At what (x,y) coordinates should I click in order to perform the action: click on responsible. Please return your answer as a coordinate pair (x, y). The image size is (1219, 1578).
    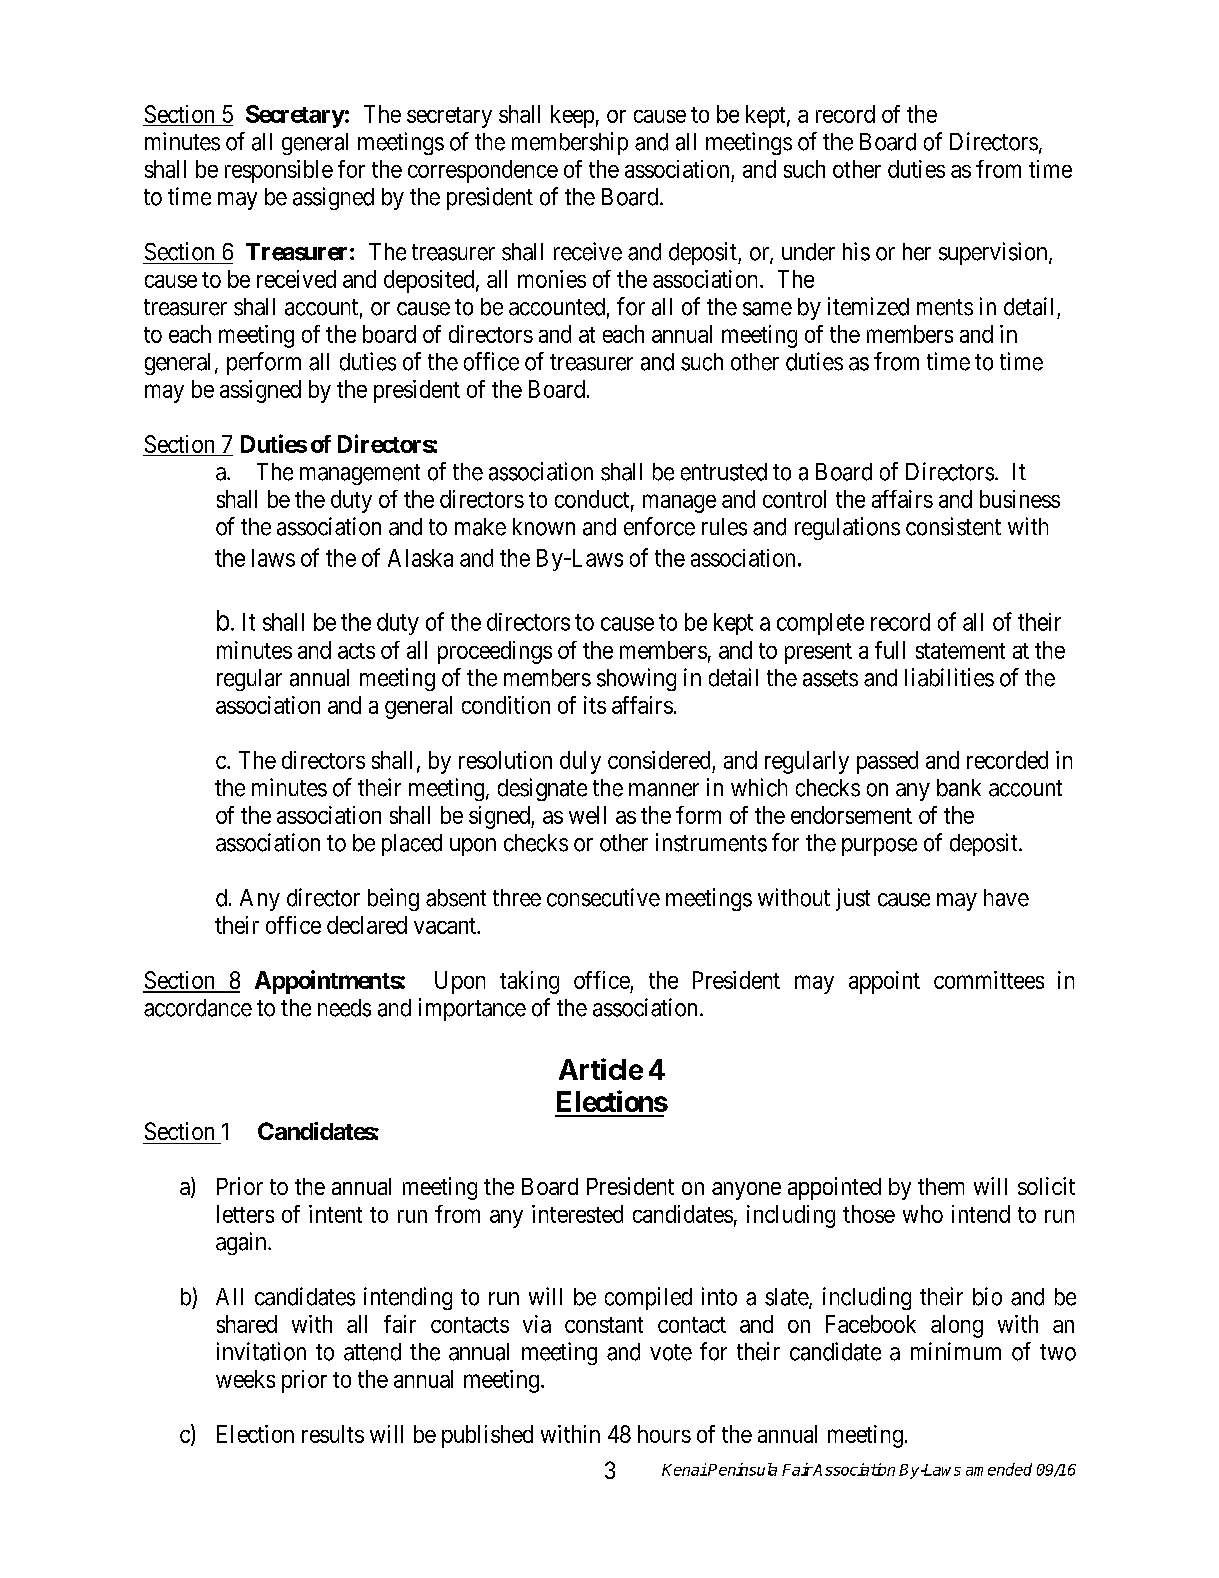
    Looking at the image, I should click on (279, 171).
